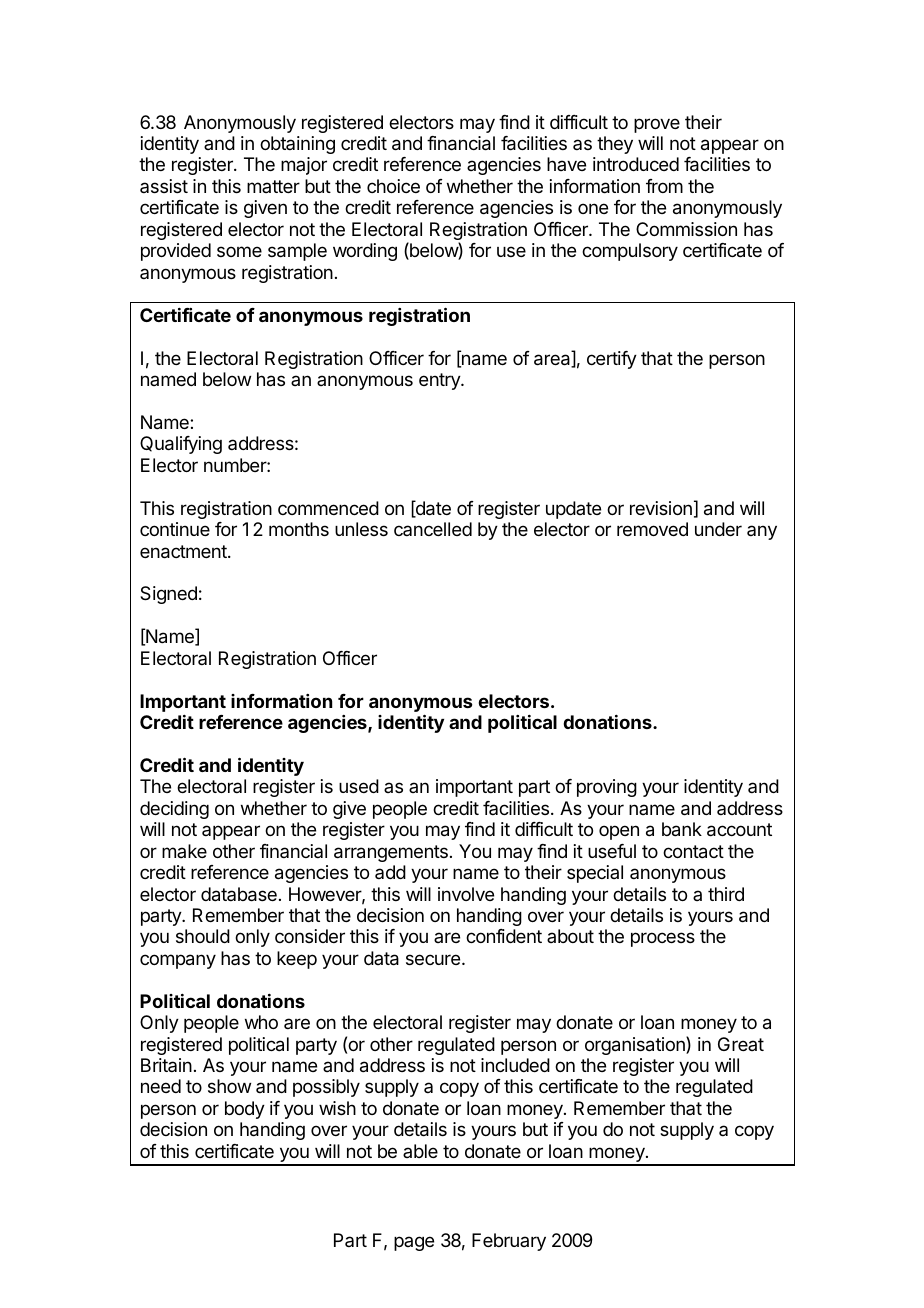 Image resolution: width=924 pixels, height=1308 pixels. Describe the element at coordinates (664, 186) in the image. I see `from` at that location.
